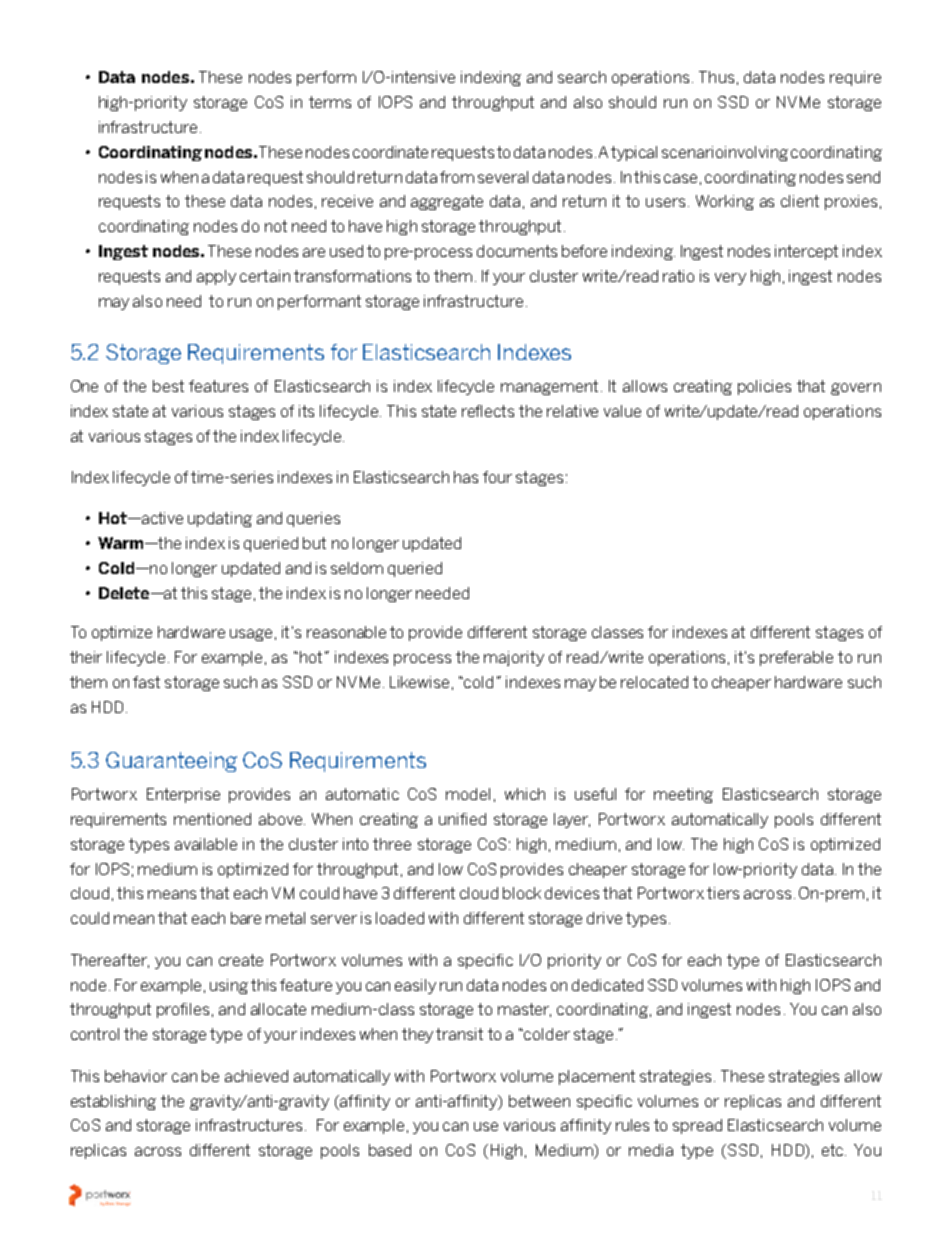  Describe the element at coordinates (468, 794) in the page. I see `model` at that location.
